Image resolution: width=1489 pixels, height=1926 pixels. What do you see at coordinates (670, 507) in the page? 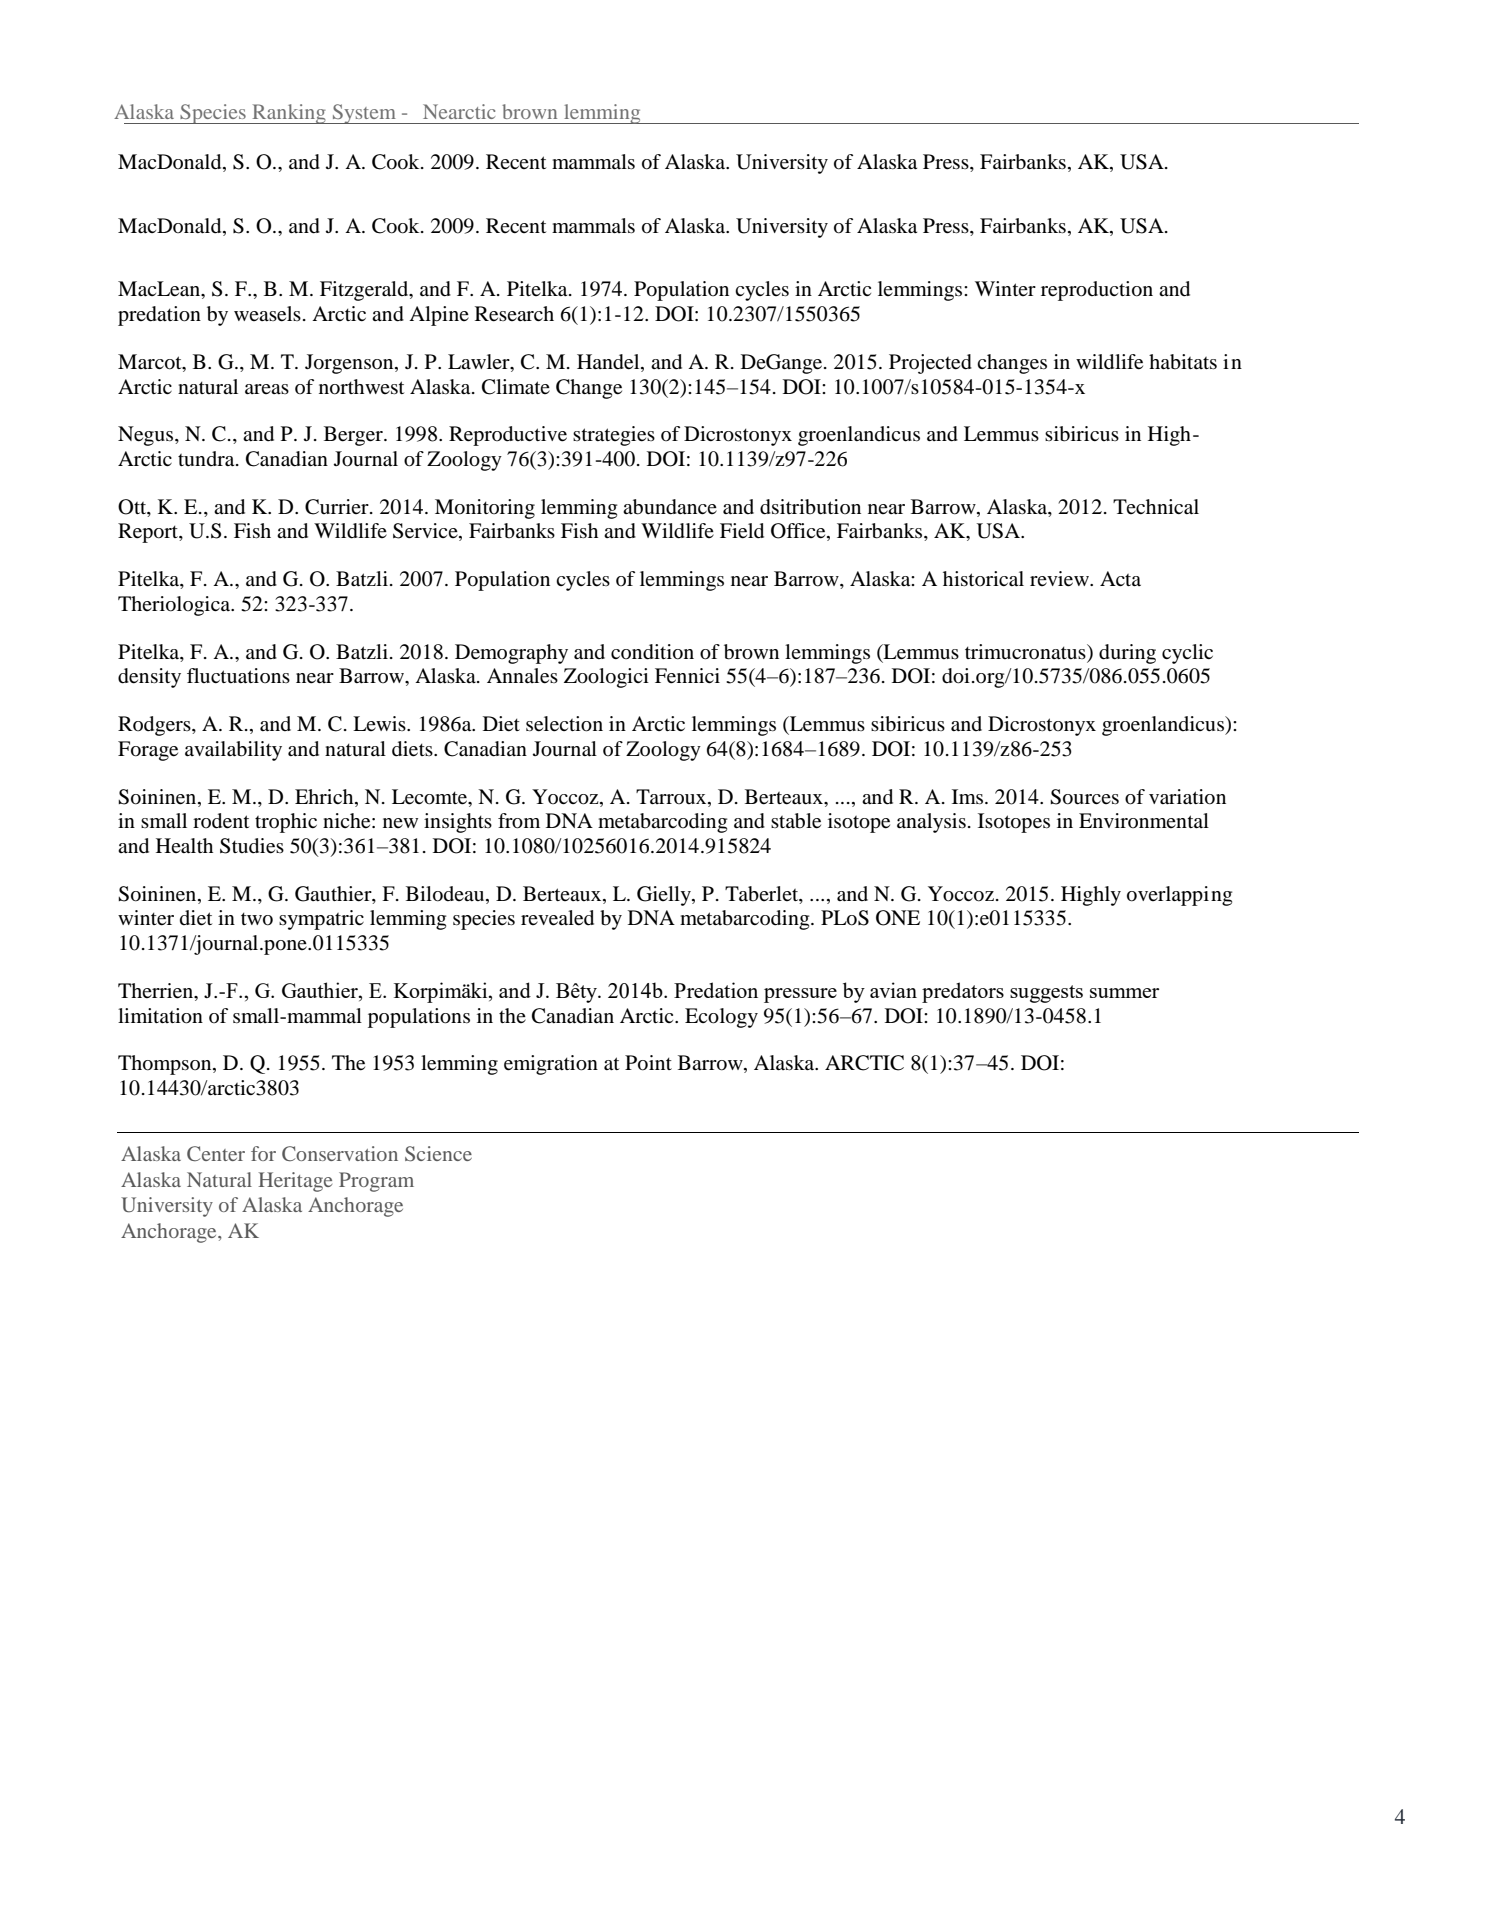
I see `abundance` at bounding box center [670, 507].
